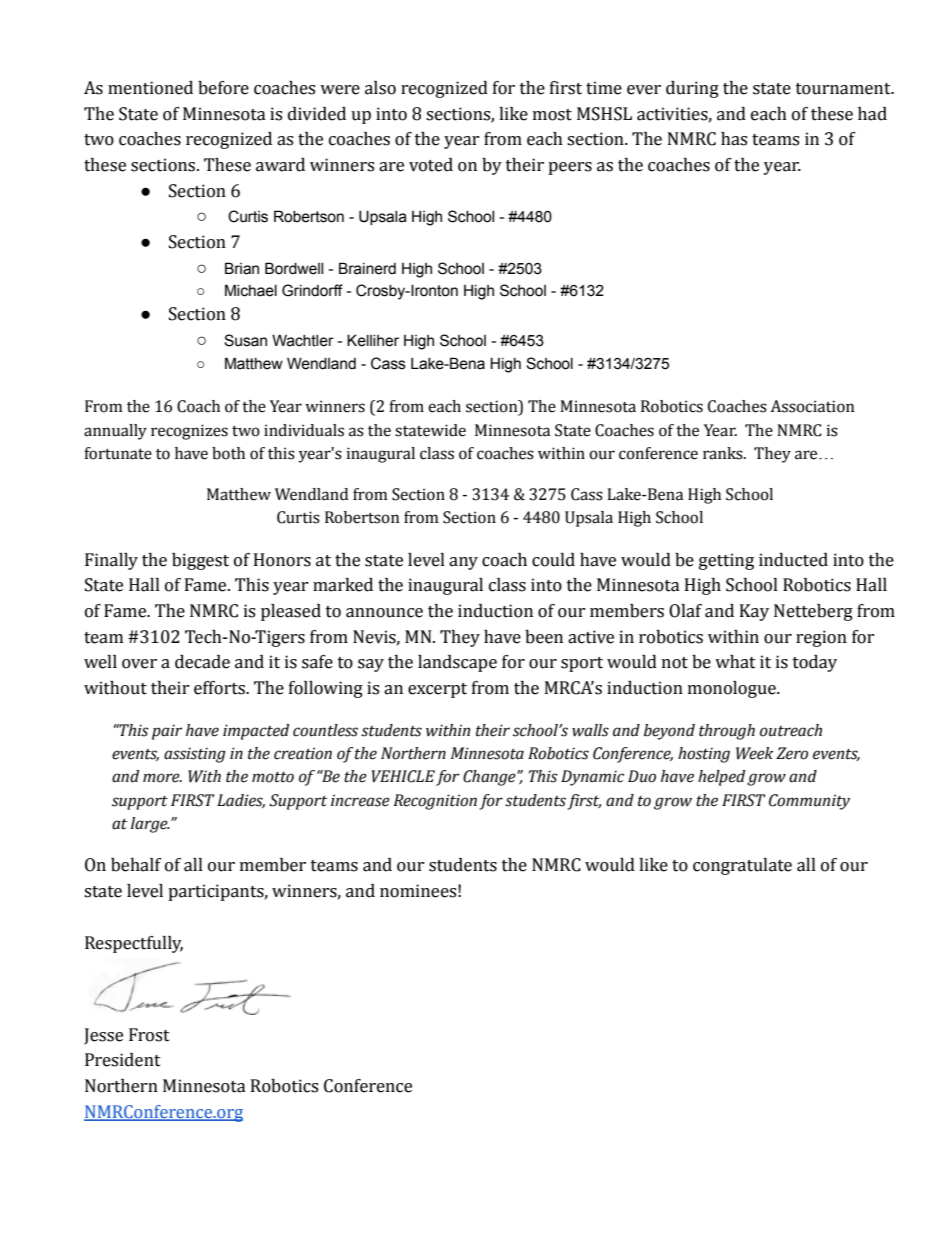 The width and height of the document is (952, 1233). I want to click on individuals, so click(304, 430).
